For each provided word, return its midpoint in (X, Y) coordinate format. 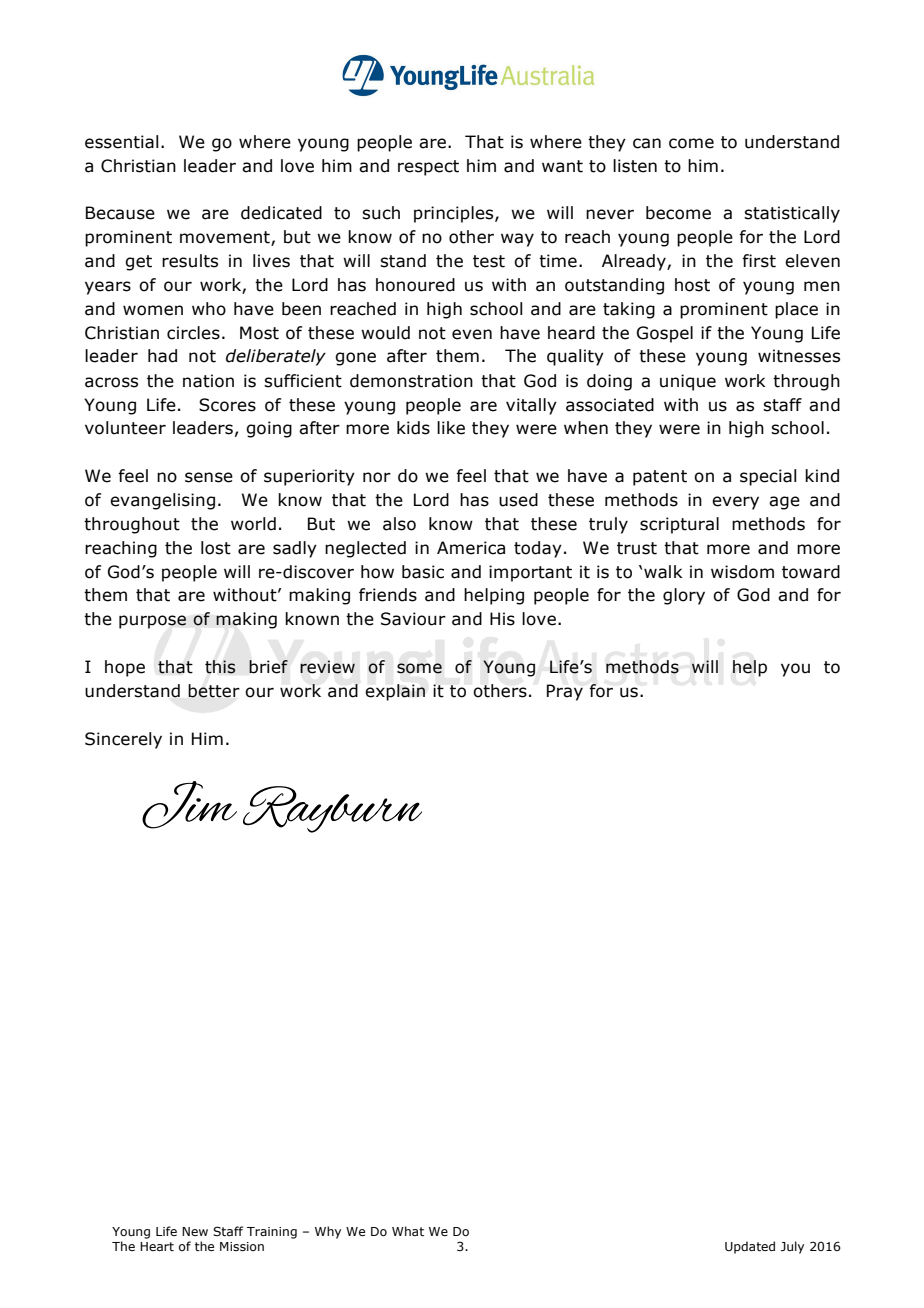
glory (684, 596)
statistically (792, 214)
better (214, 691)
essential (121, 142)
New (195, 1231)
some (419, 668)
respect (428, 168)
